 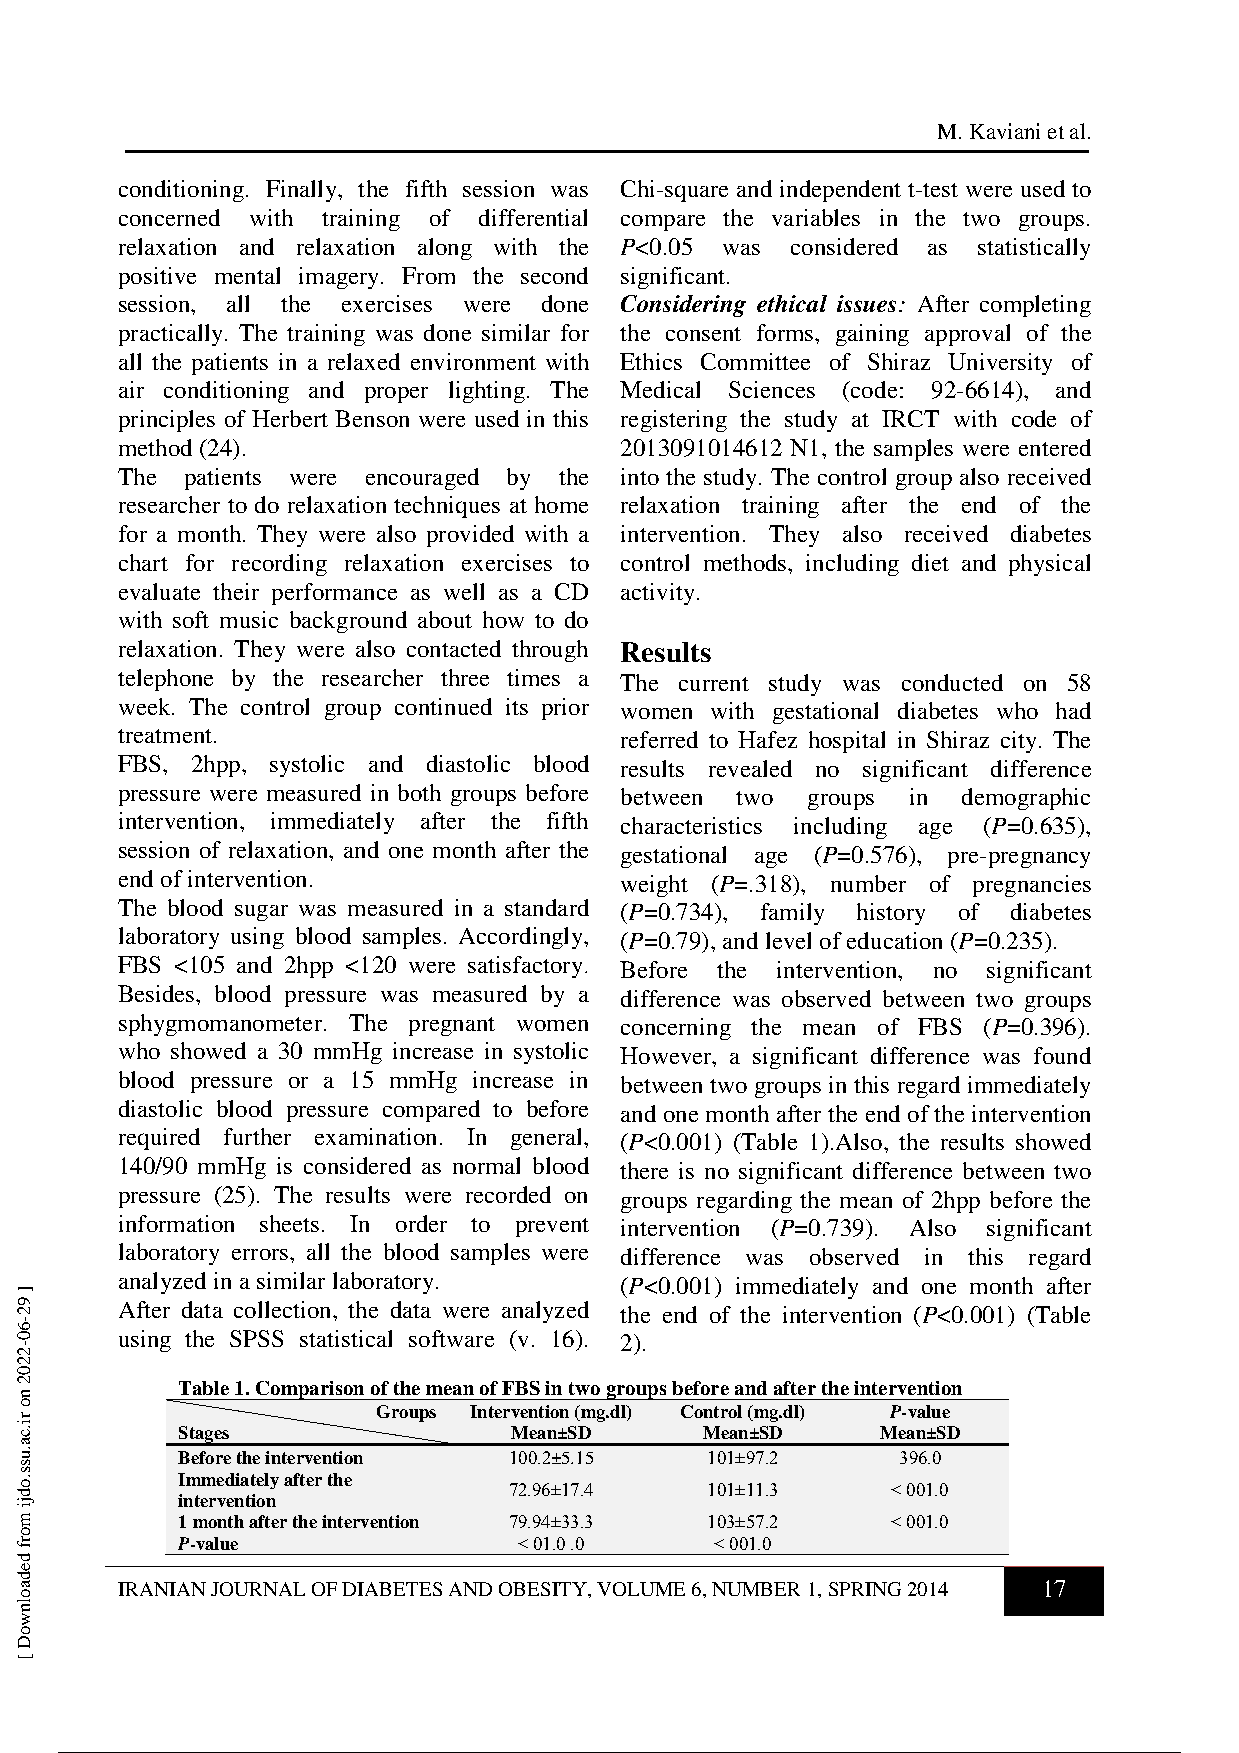 I want to click on further, so click(x=257, y=1136).
